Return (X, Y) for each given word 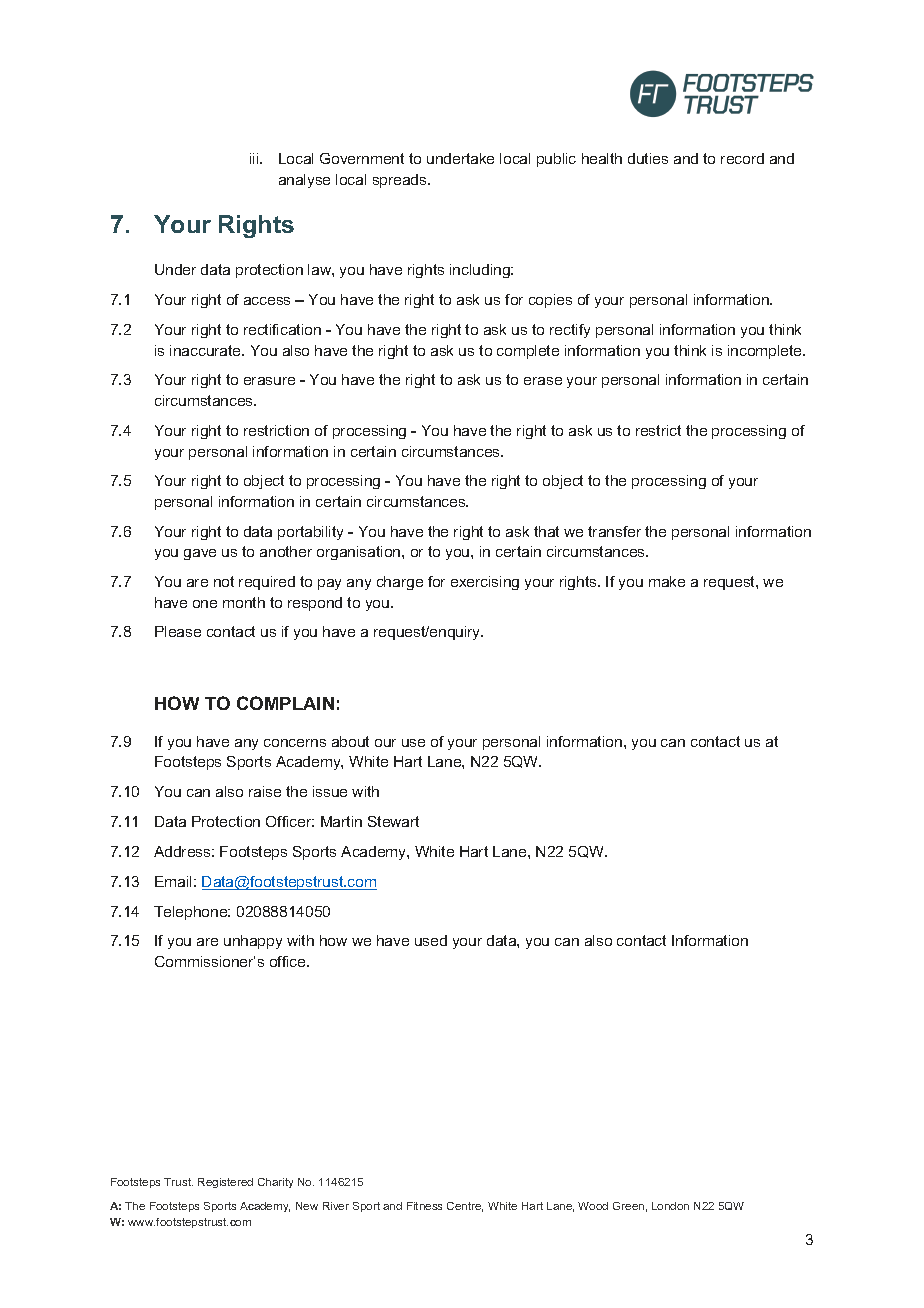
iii (255, 158)
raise (265, 791)
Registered (225, 1183)
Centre (465, 1207)
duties (648, 158)
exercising (485, 583)
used (431, 940)
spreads (401, 181)
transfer (614, 531)
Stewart (393, 821)
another (286, 551)
